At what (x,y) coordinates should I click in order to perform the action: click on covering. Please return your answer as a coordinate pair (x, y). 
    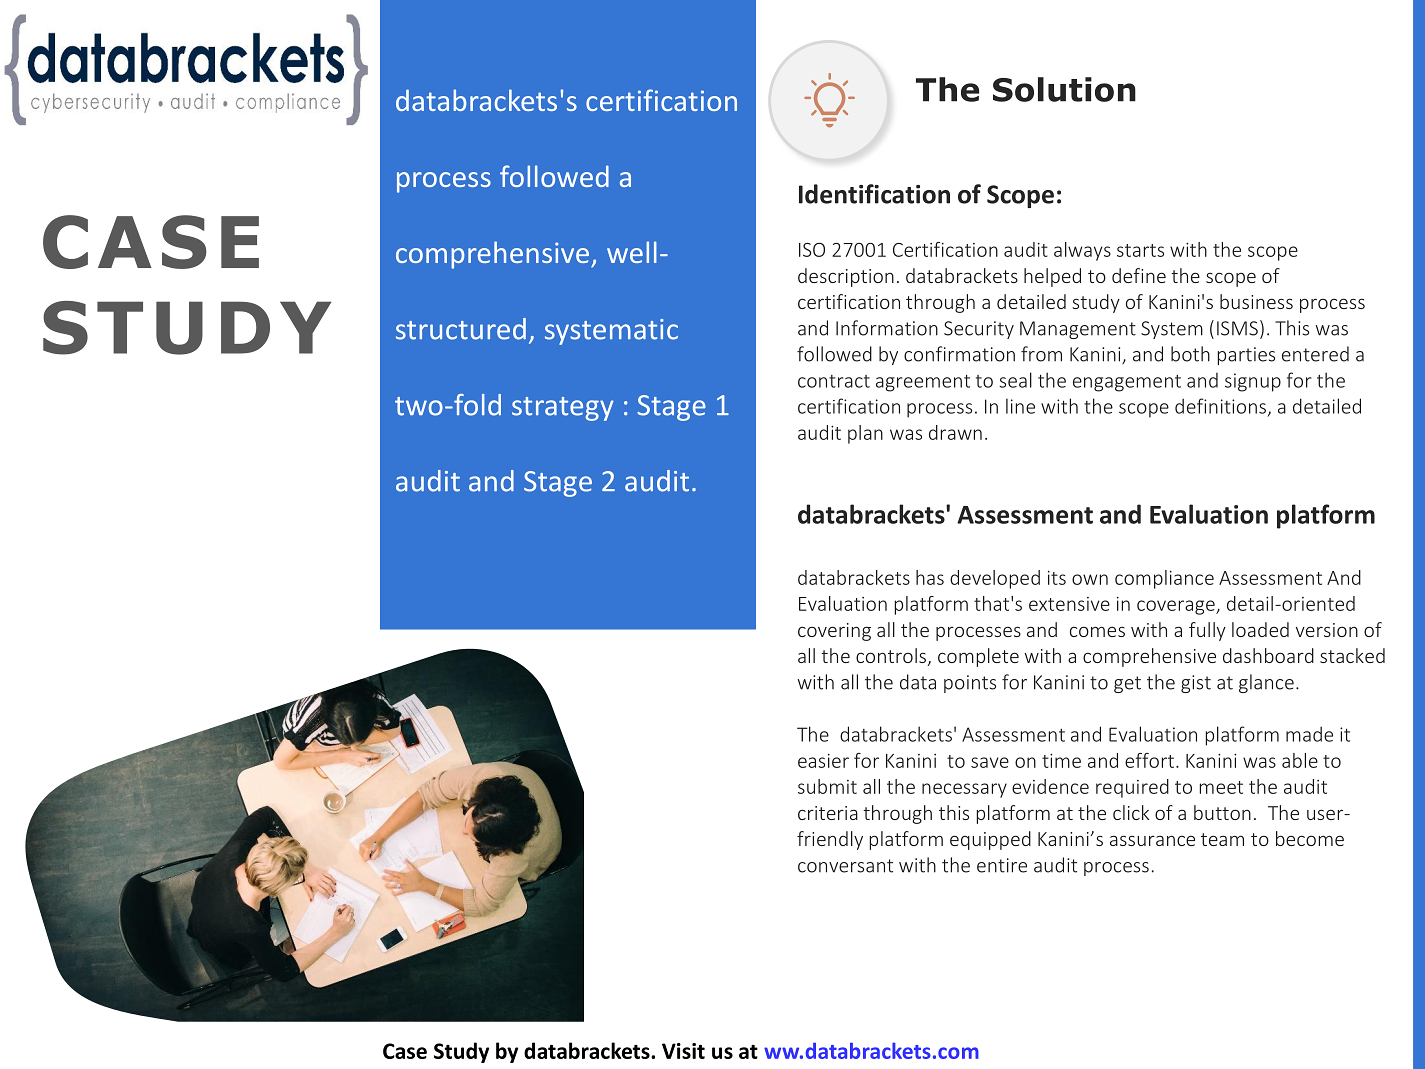
    Looking at the image, I should click on (834, 632).
